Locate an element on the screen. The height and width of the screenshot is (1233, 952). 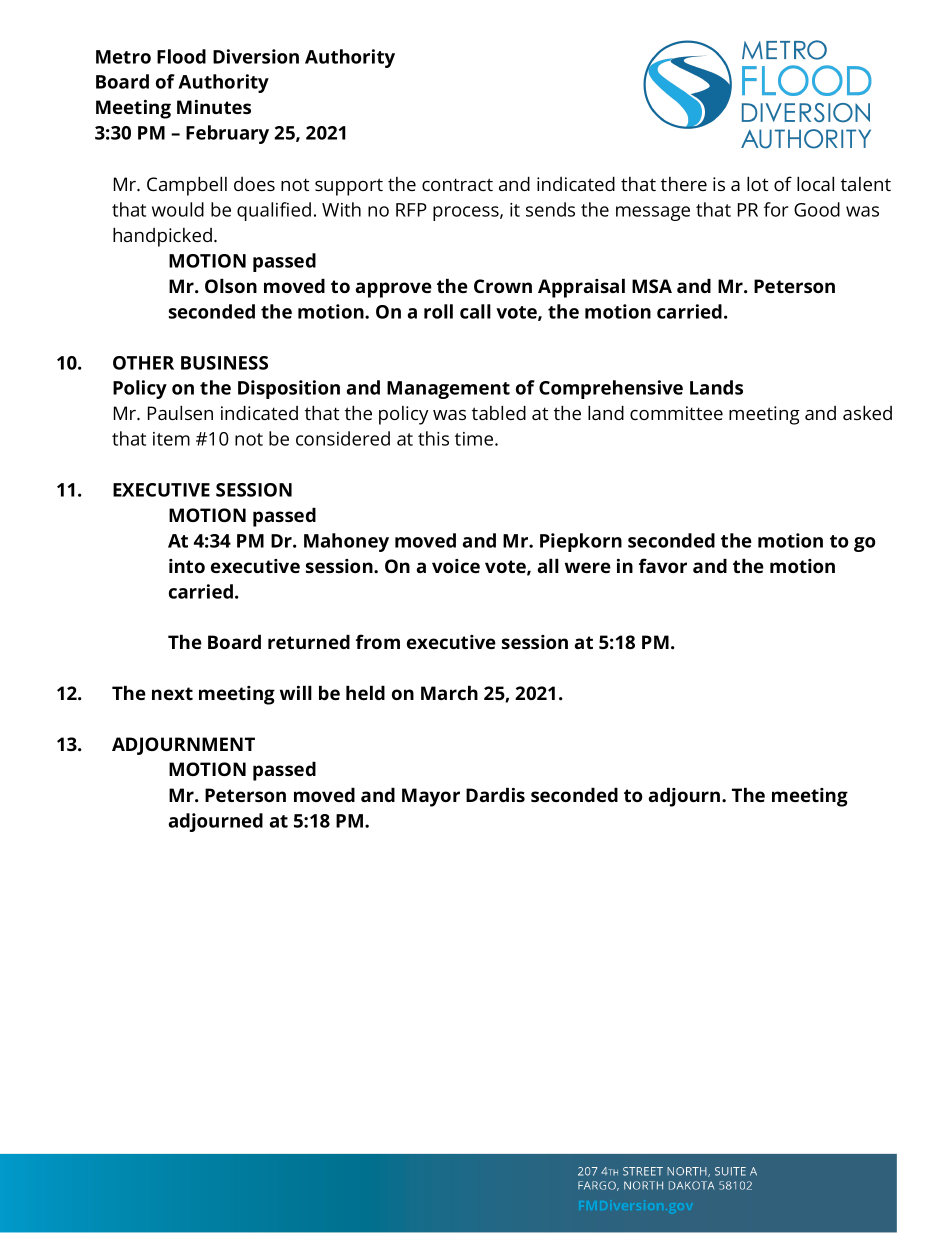
Flood is located at coordinates (181, 56).
